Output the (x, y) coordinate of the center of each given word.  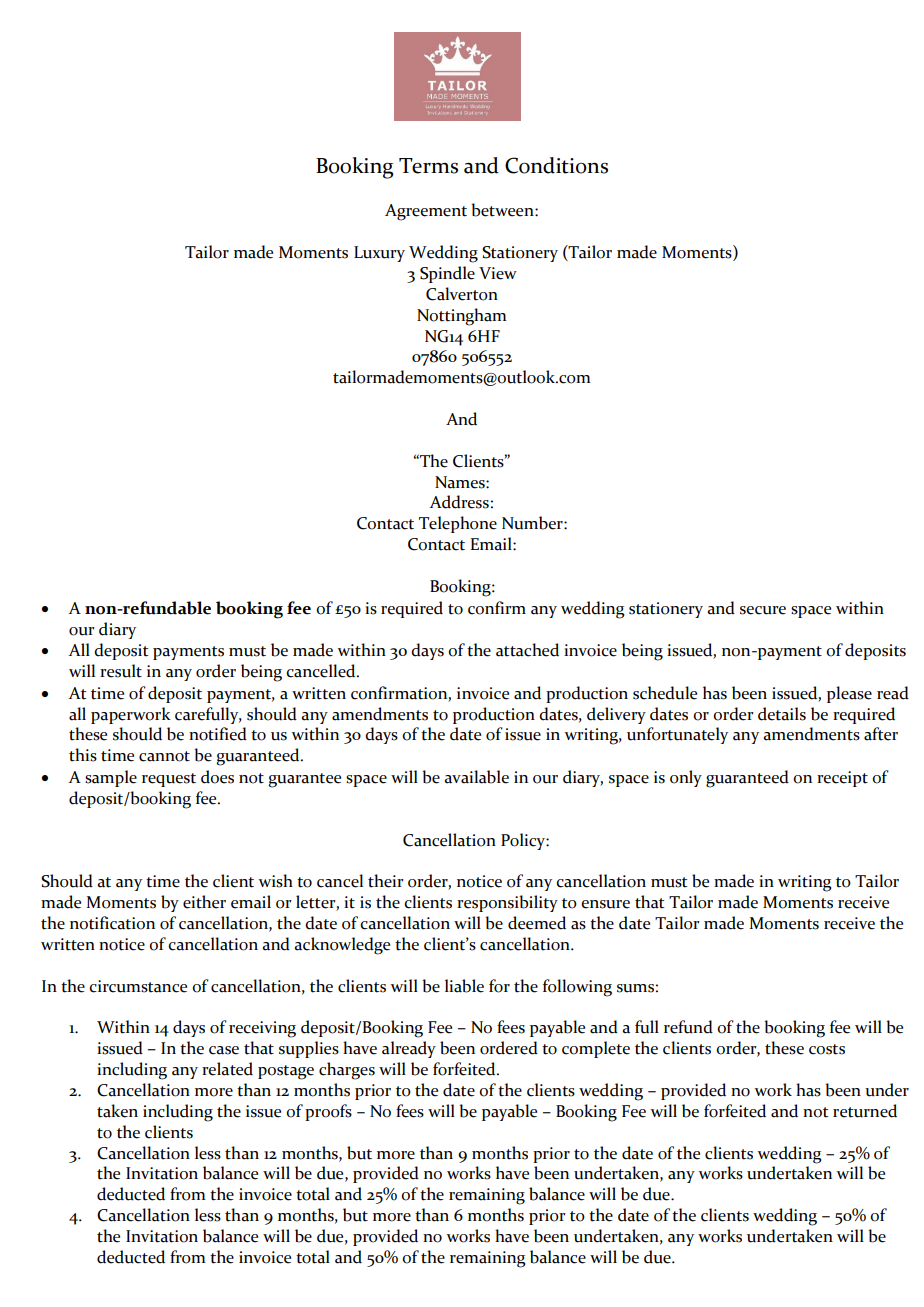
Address (459, 502)
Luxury (379, 254)
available (476, 777)
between (503, 210)
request (169, 780)
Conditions (556, 165)
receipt (842, 779)
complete (596, 1049)
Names (461, 482)
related (227, 1069)
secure (763, 610)
